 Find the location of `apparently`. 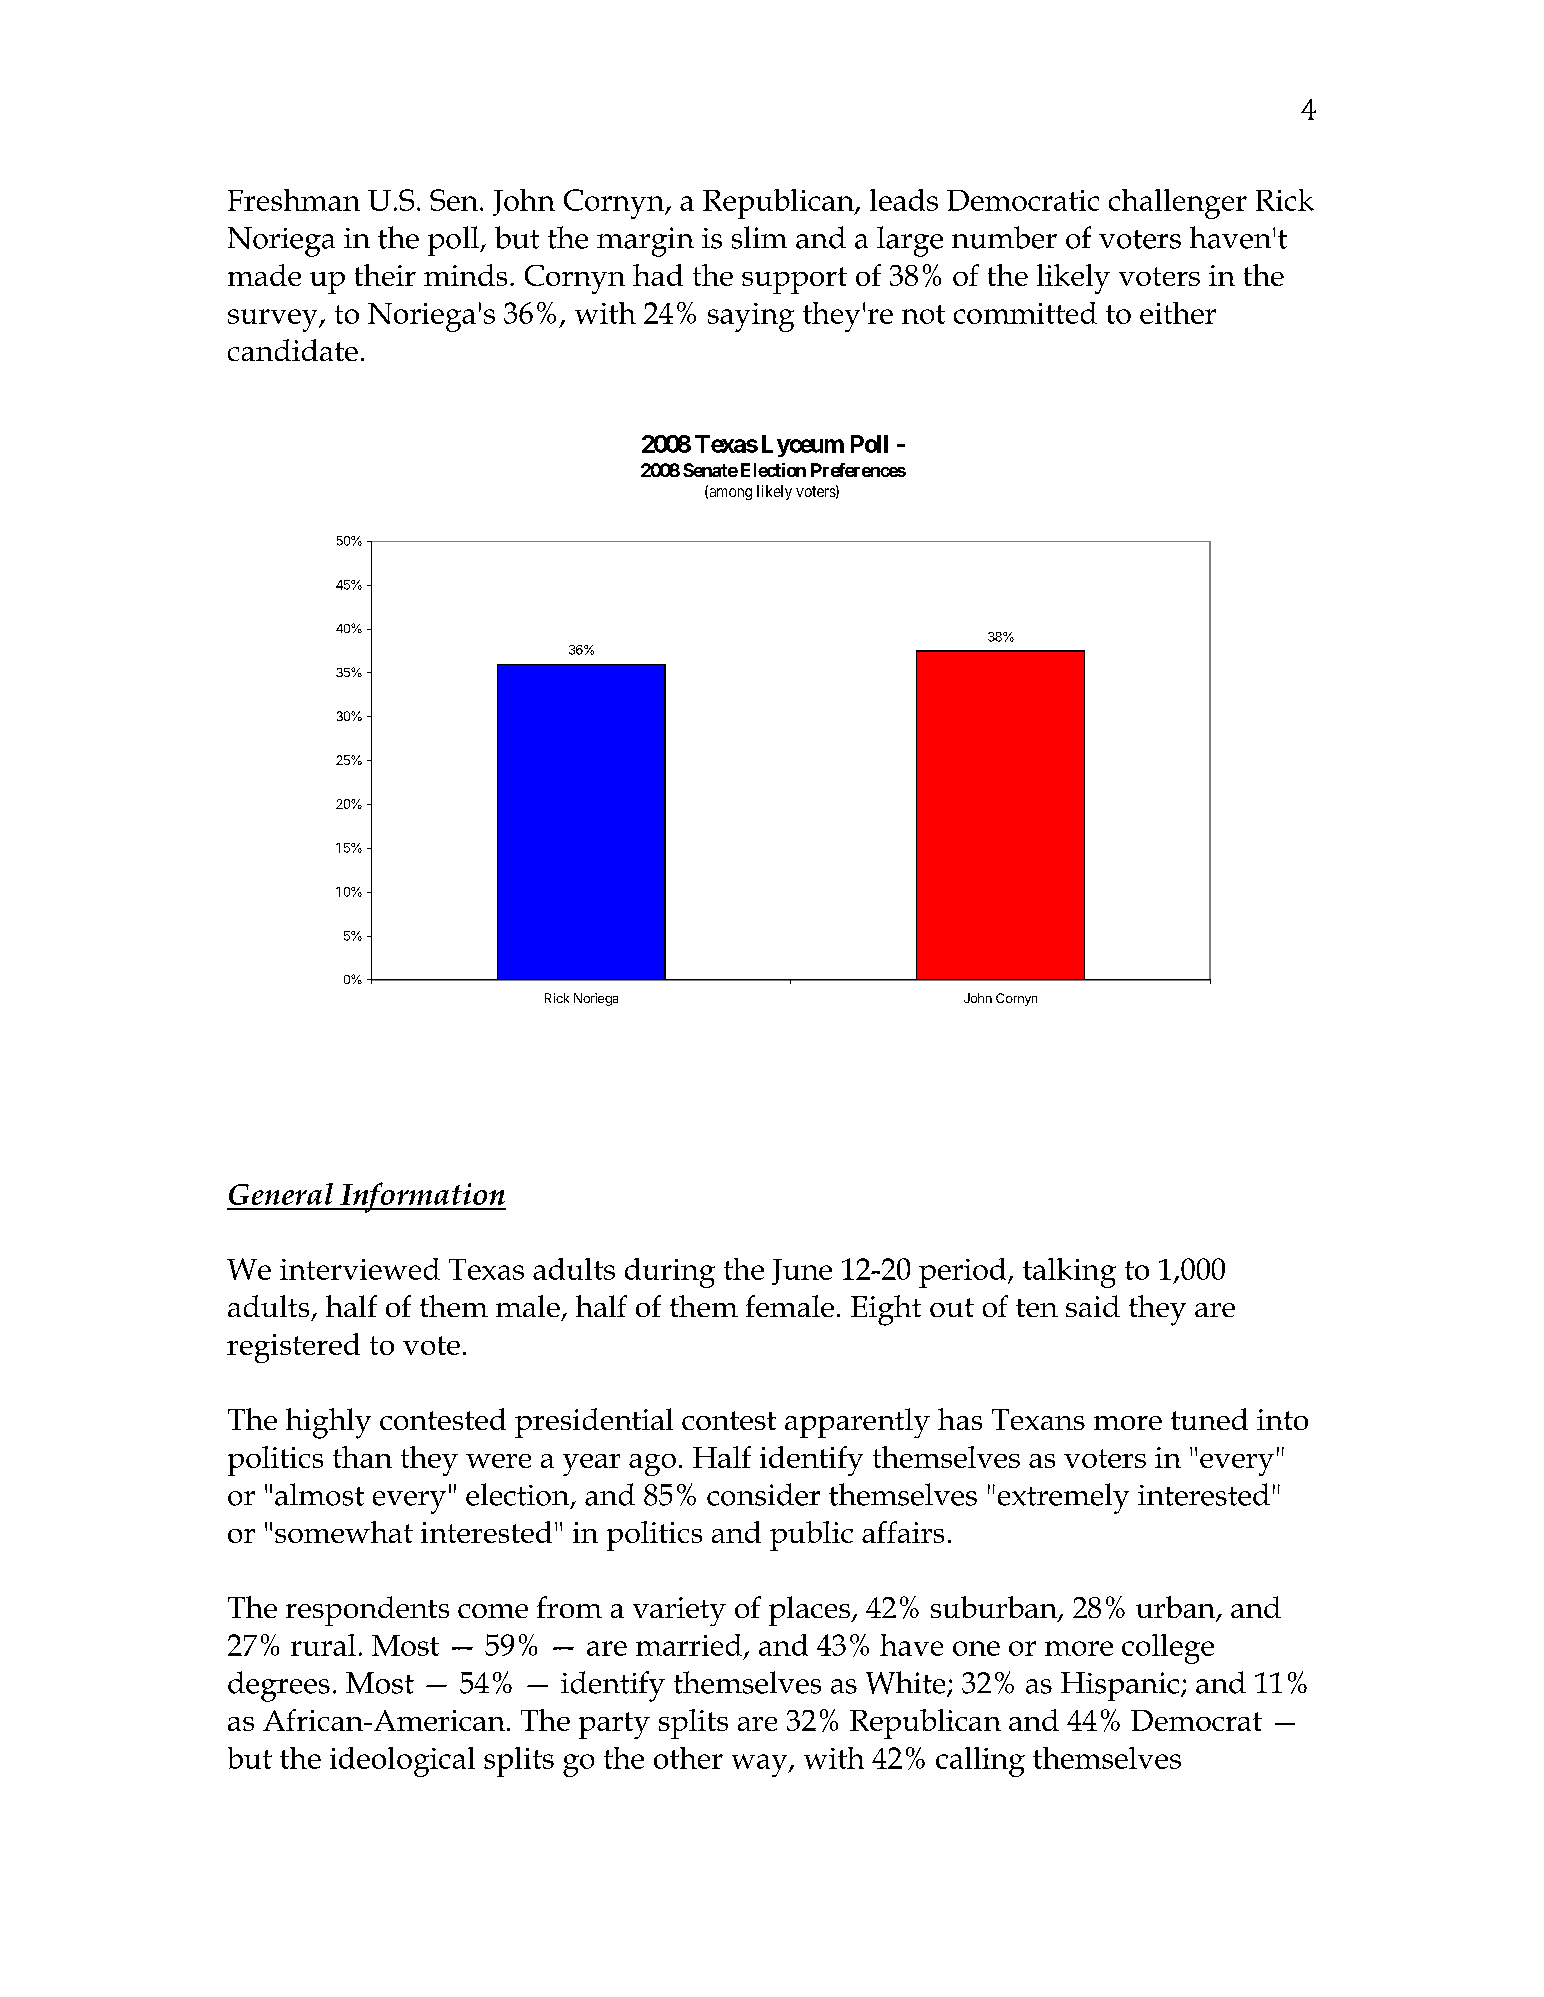

apparently is located at coordinates (857, 1423).
